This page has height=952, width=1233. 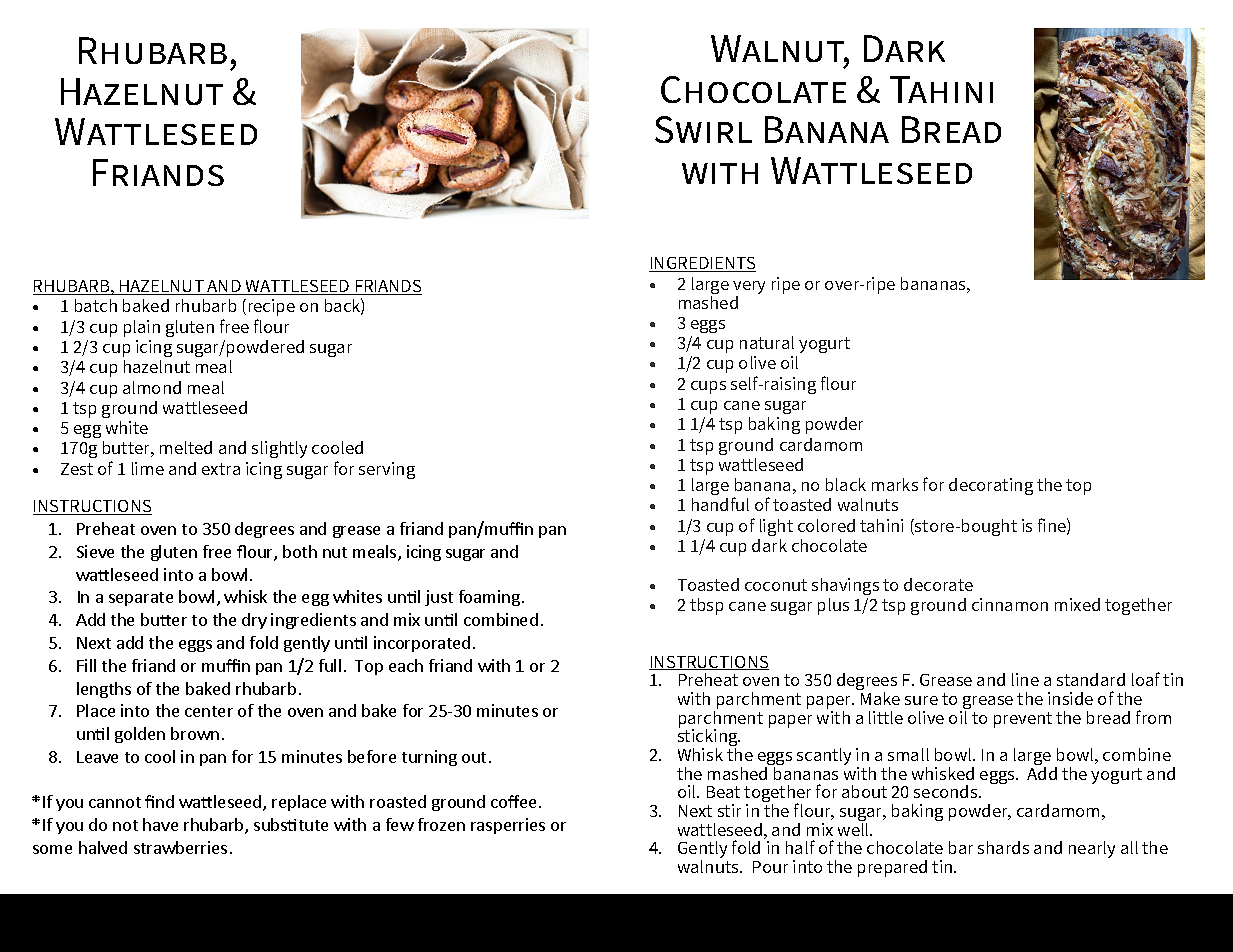 What do you see at coordinates (706, 606) in the page?
I see `tbsp` at bounding box center [706, 606].
